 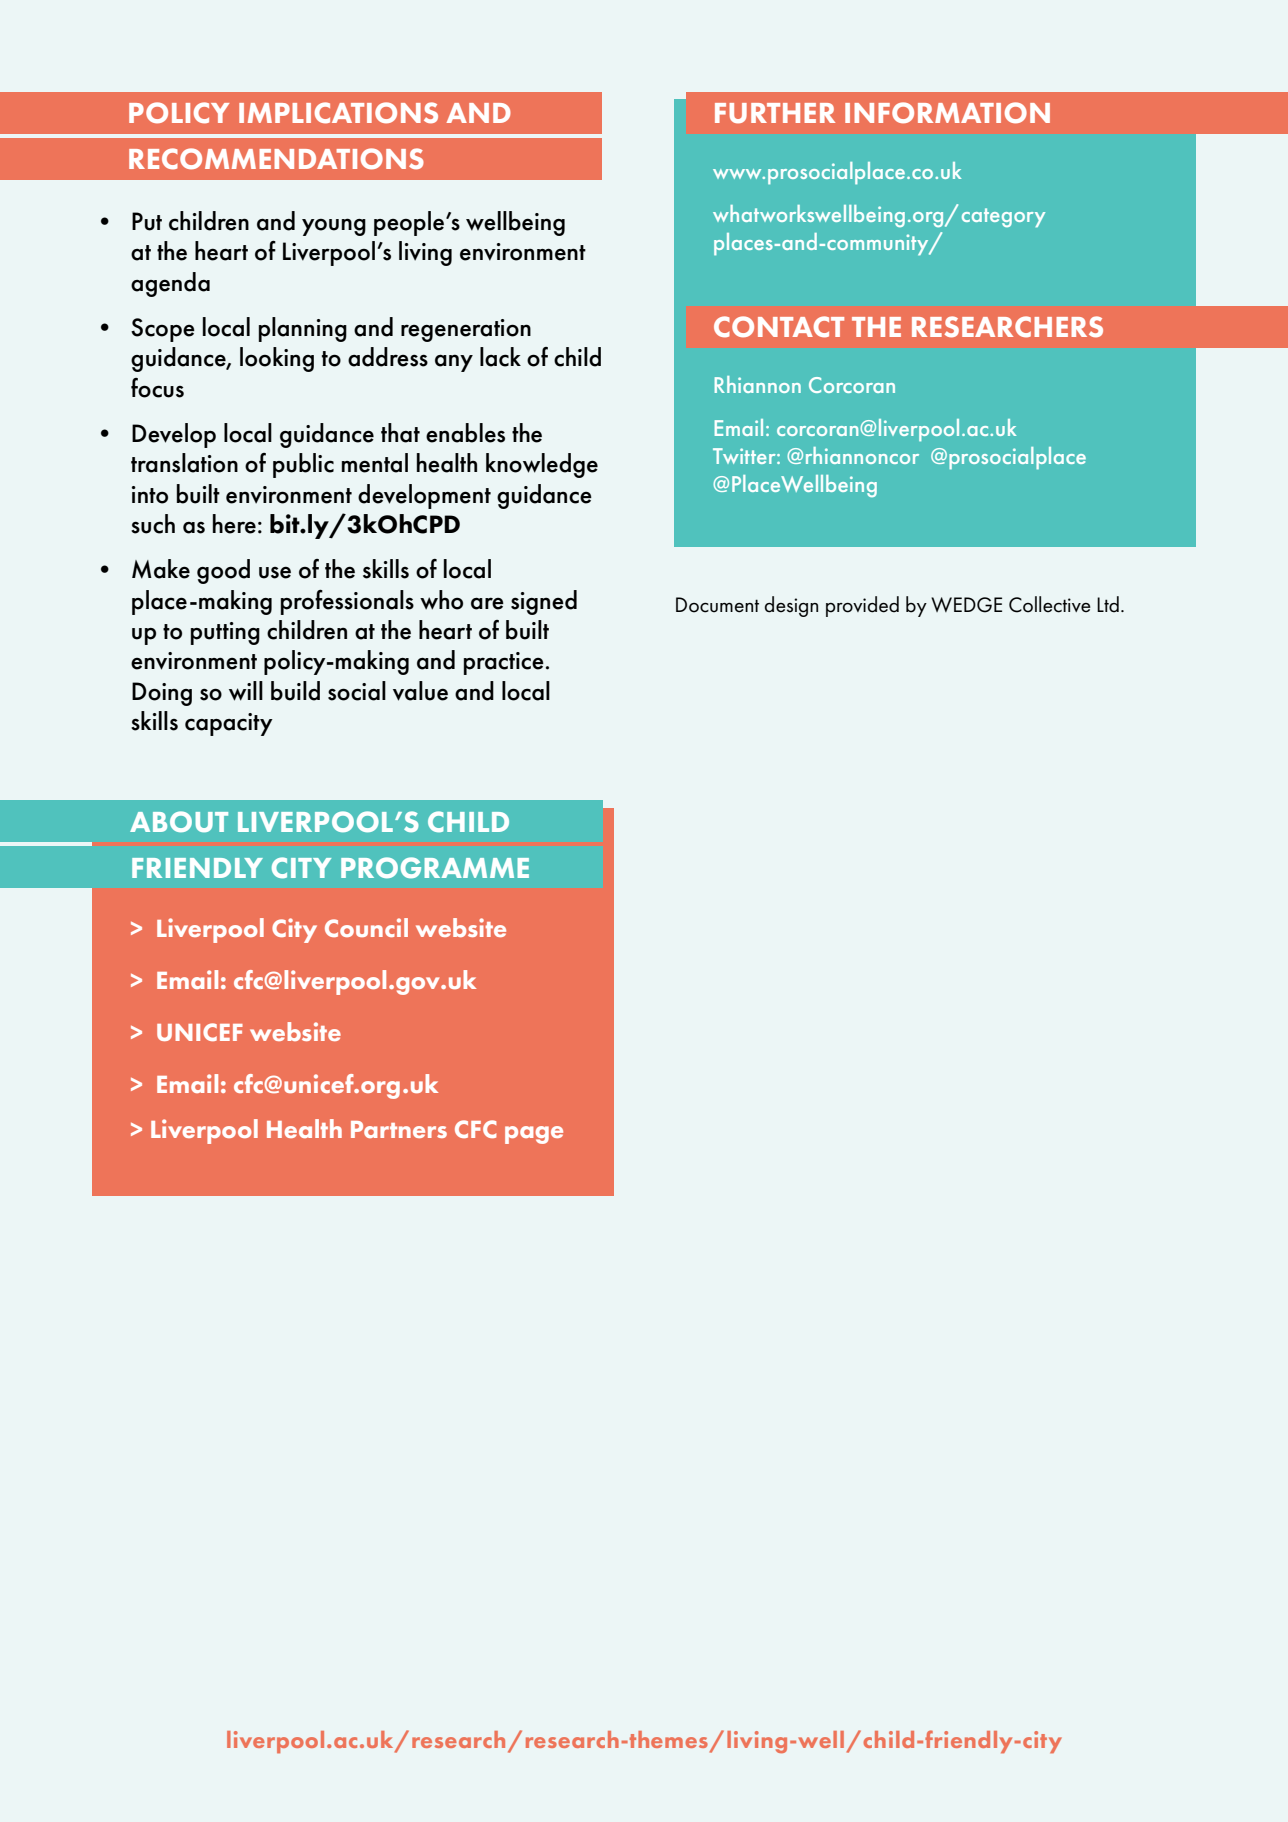 I want to click on Partners, so click(x=399, y=1129).
